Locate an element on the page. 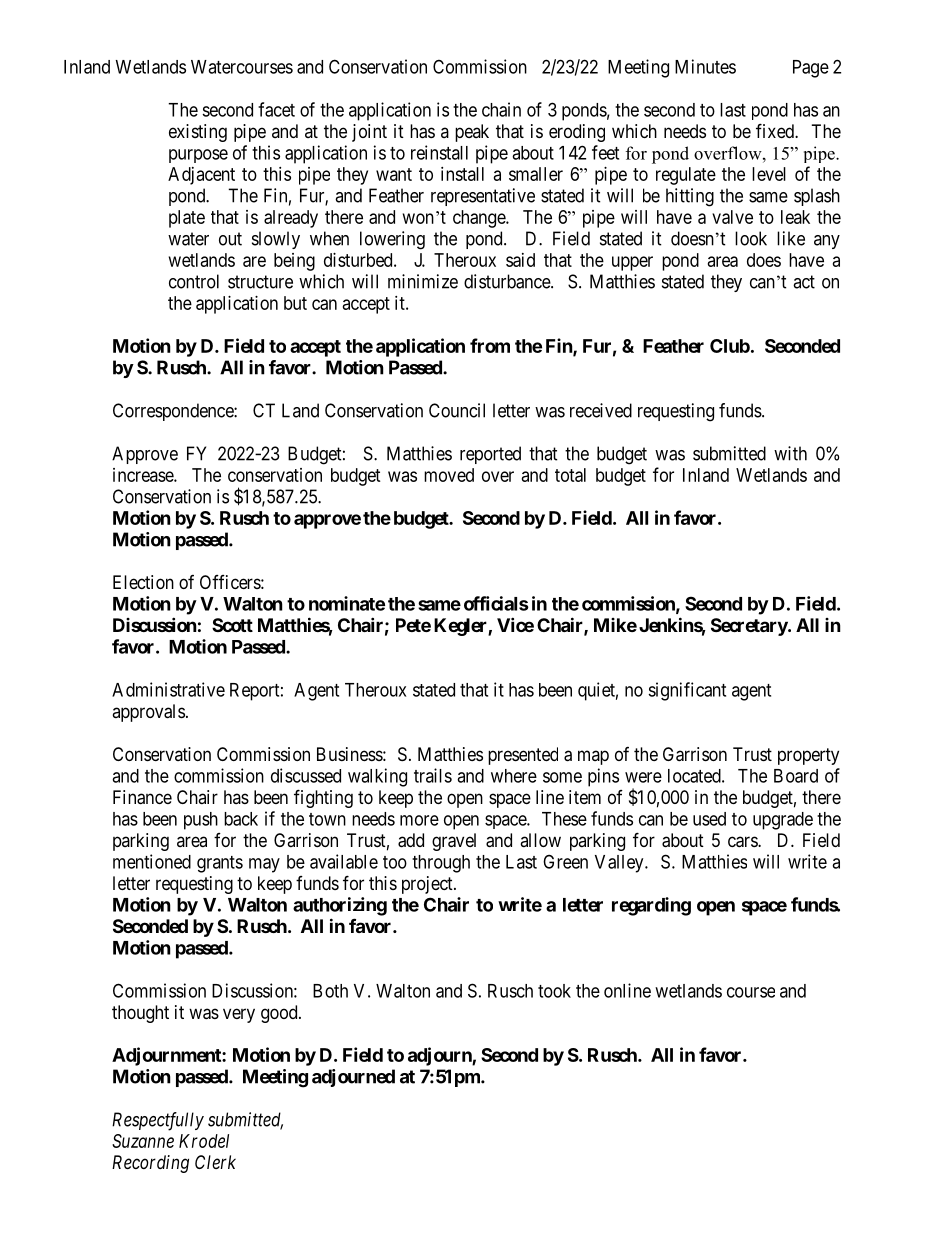 The height and width of the page is (1233, 952). chain is located at coordinates (501, 109).
